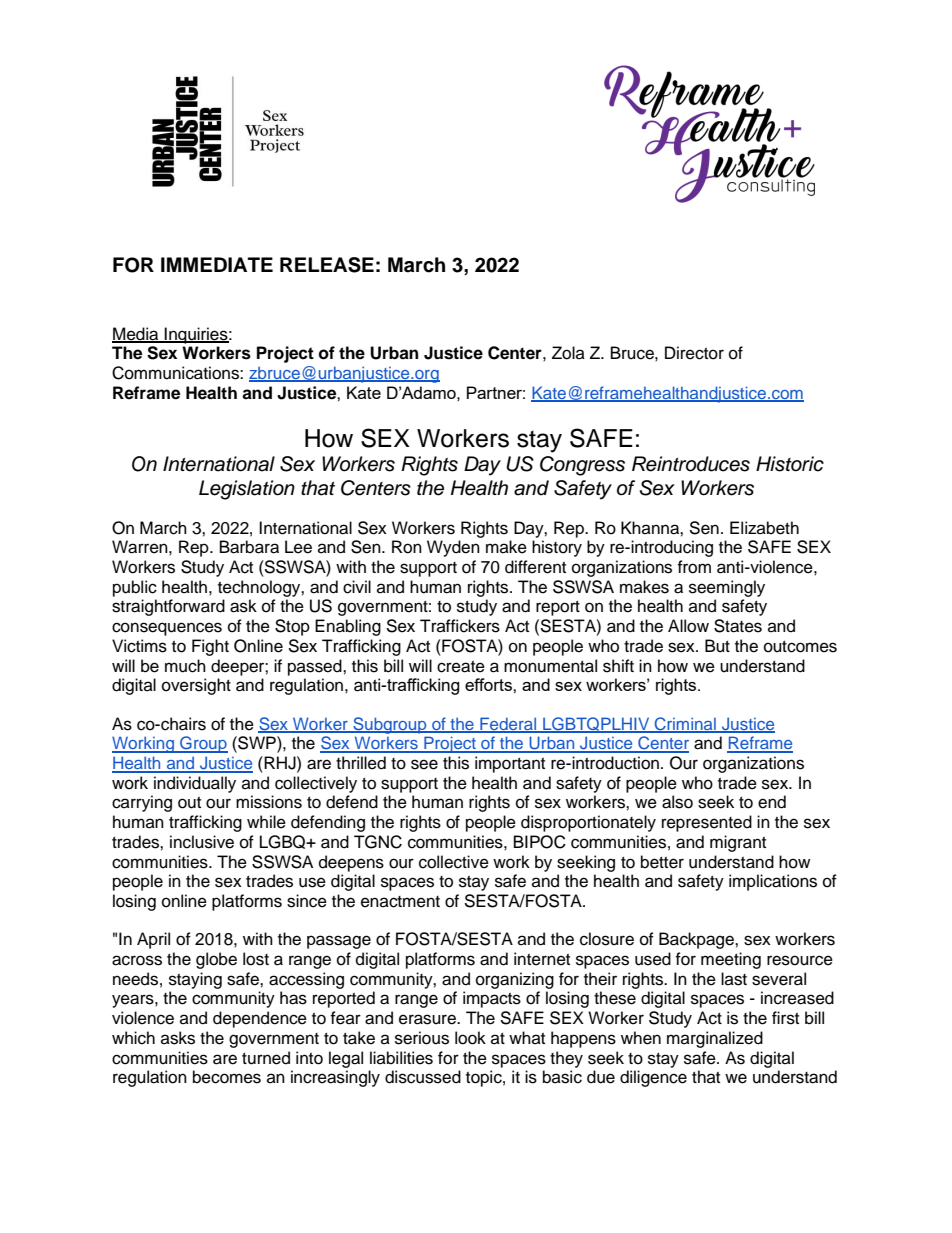  I want to click on migrant, so click(738, 843).
